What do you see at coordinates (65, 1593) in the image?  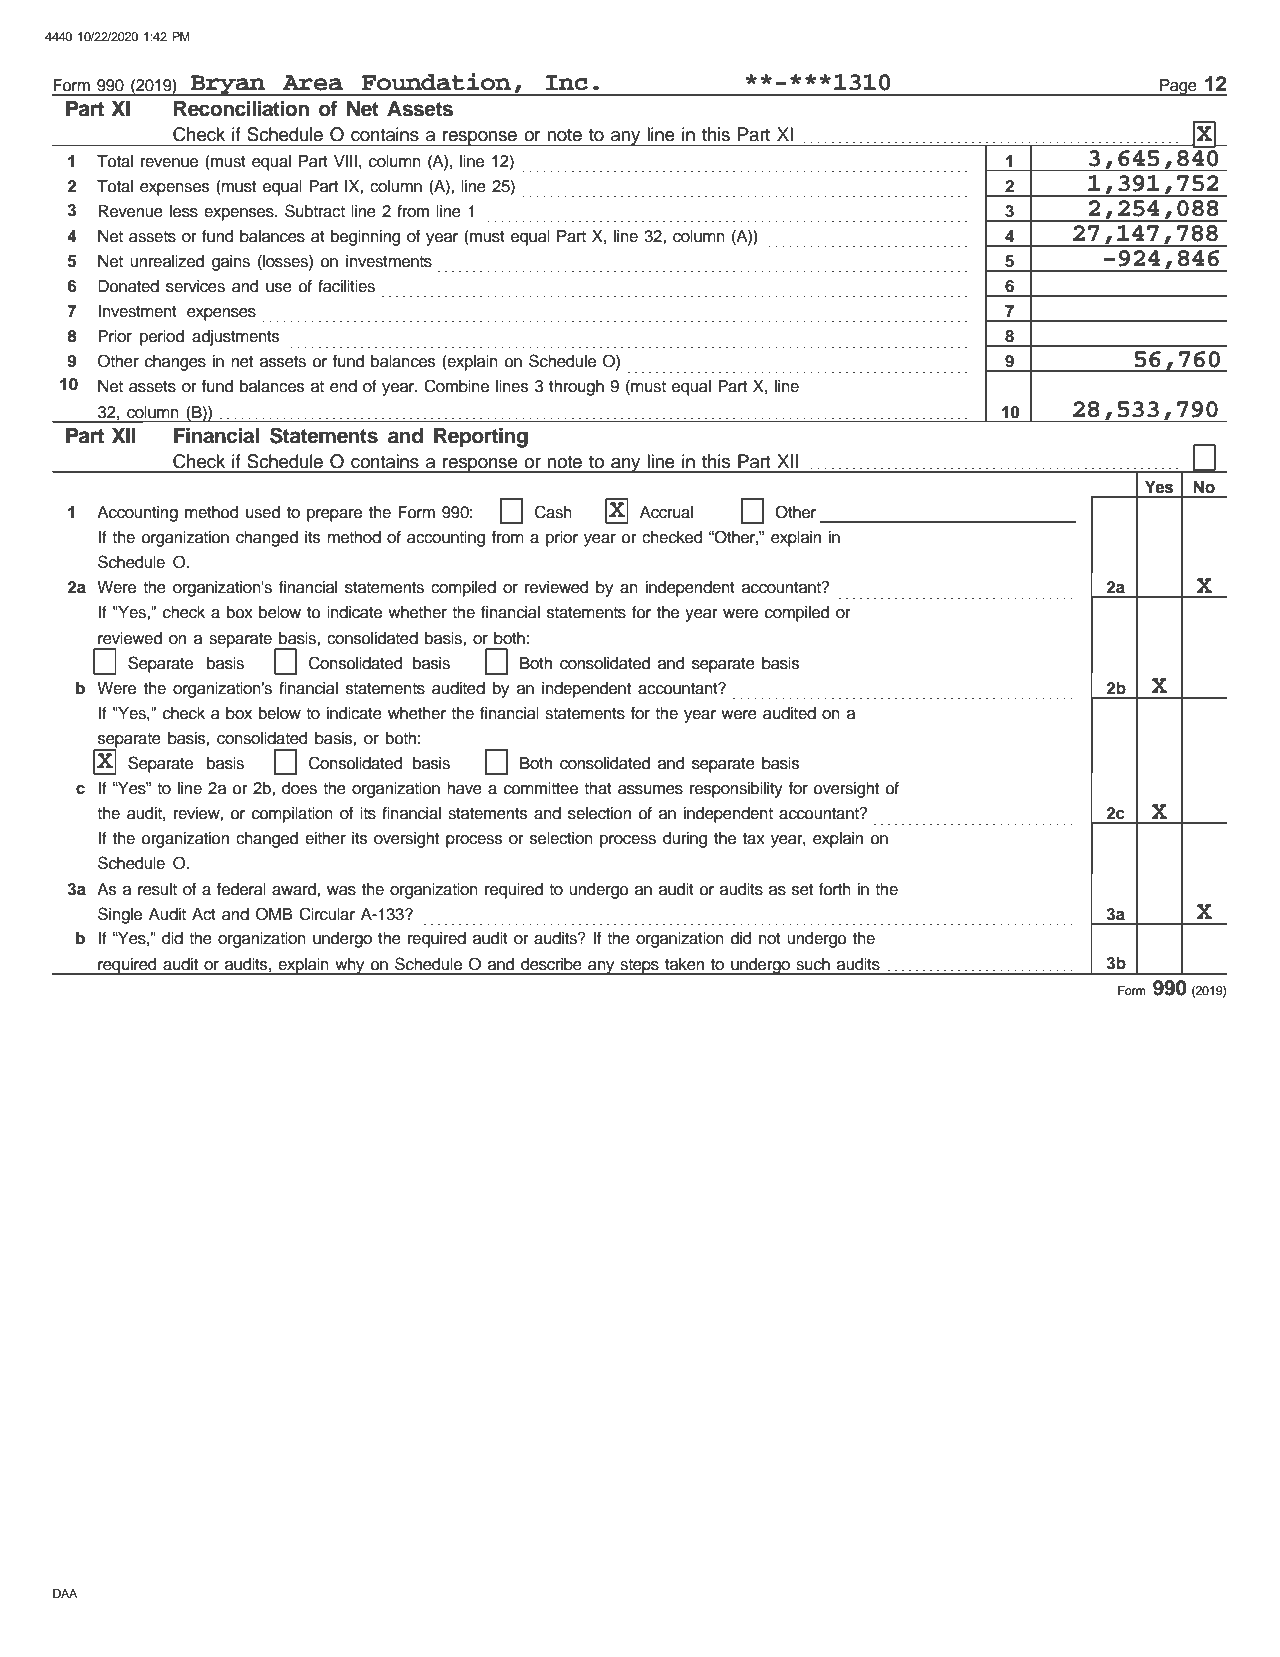 I see `DAA` at bounding box center [65, 1593].
